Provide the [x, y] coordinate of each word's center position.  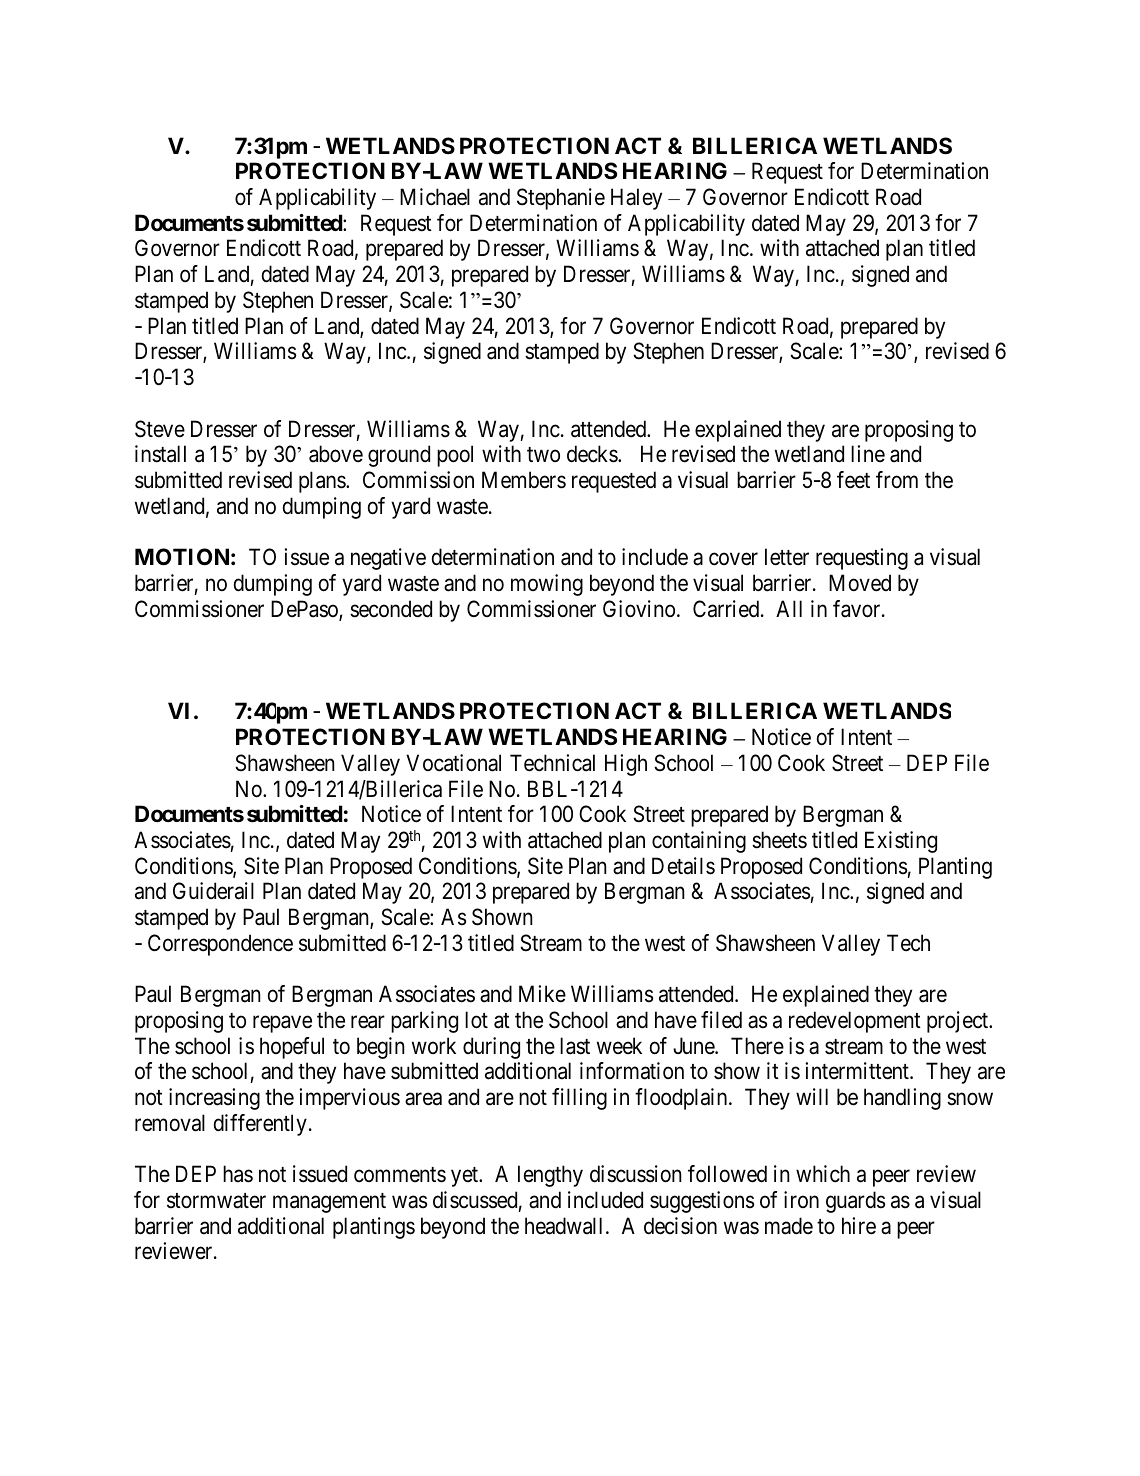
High [626, 765]
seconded [391, 609]
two [543, 454]
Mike [542, 993]
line [868, 454]
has [238, 1174]
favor [858, 609]
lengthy [550, 1176]
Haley [636, 199]
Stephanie [561, 199]
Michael [435, 197]
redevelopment [855, 1022]
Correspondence [220, 945]
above [336, 454]
